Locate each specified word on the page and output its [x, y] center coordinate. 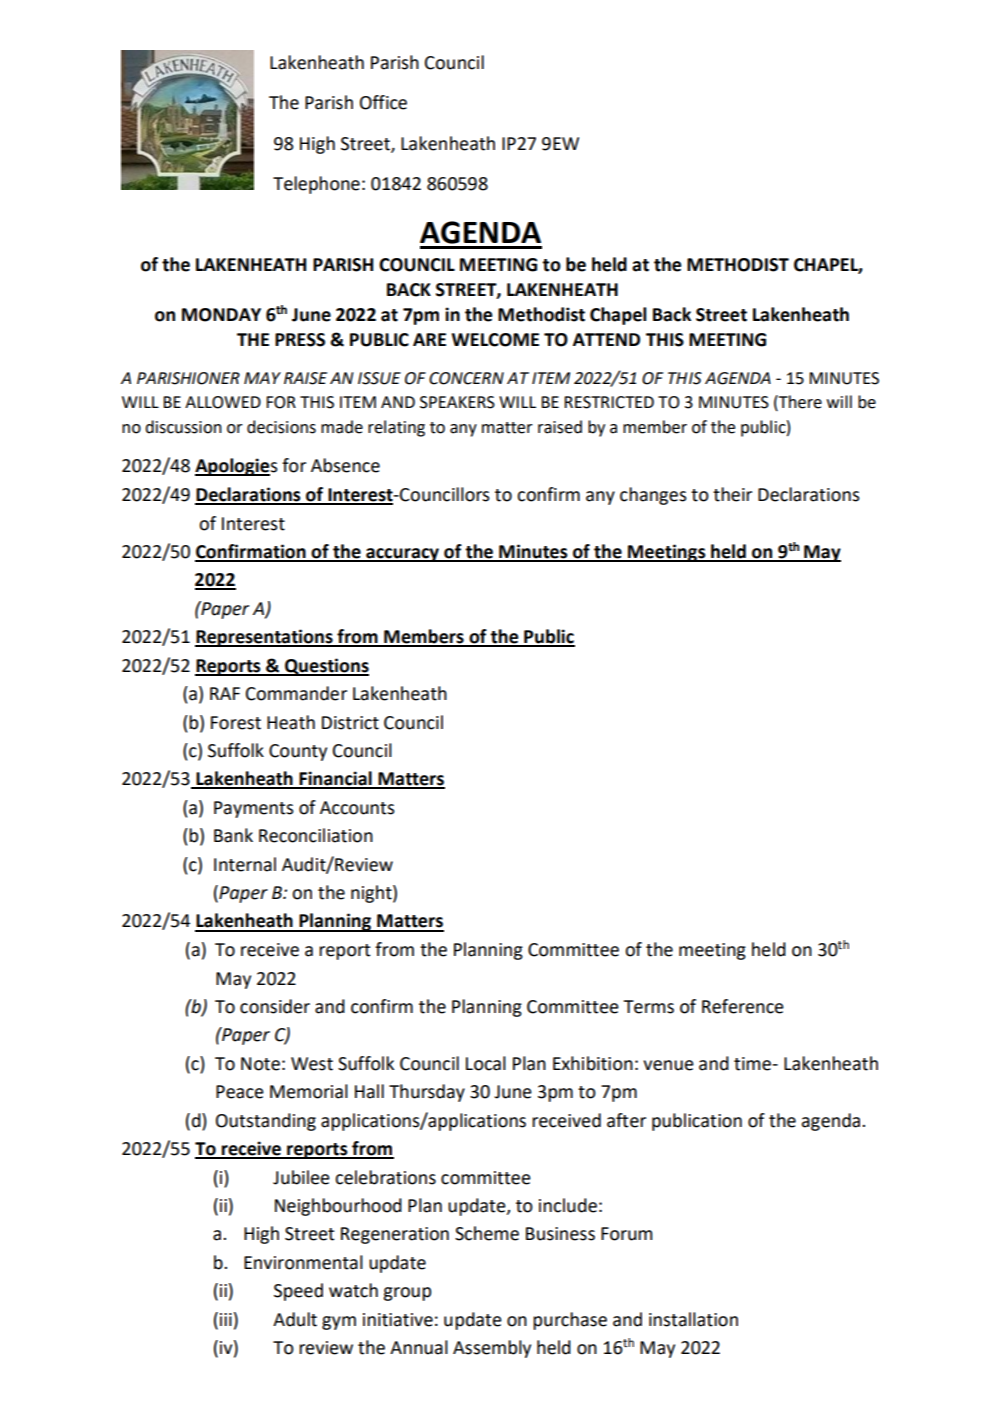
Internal [245, 864]
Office [383, 102]
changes [653, 496]
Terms [649, 1007]
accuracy [402, 555]
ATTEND [606, 339]
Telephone [316, 185]
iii [226, 1319]
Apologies [236, 467]
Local [486, 1063]
